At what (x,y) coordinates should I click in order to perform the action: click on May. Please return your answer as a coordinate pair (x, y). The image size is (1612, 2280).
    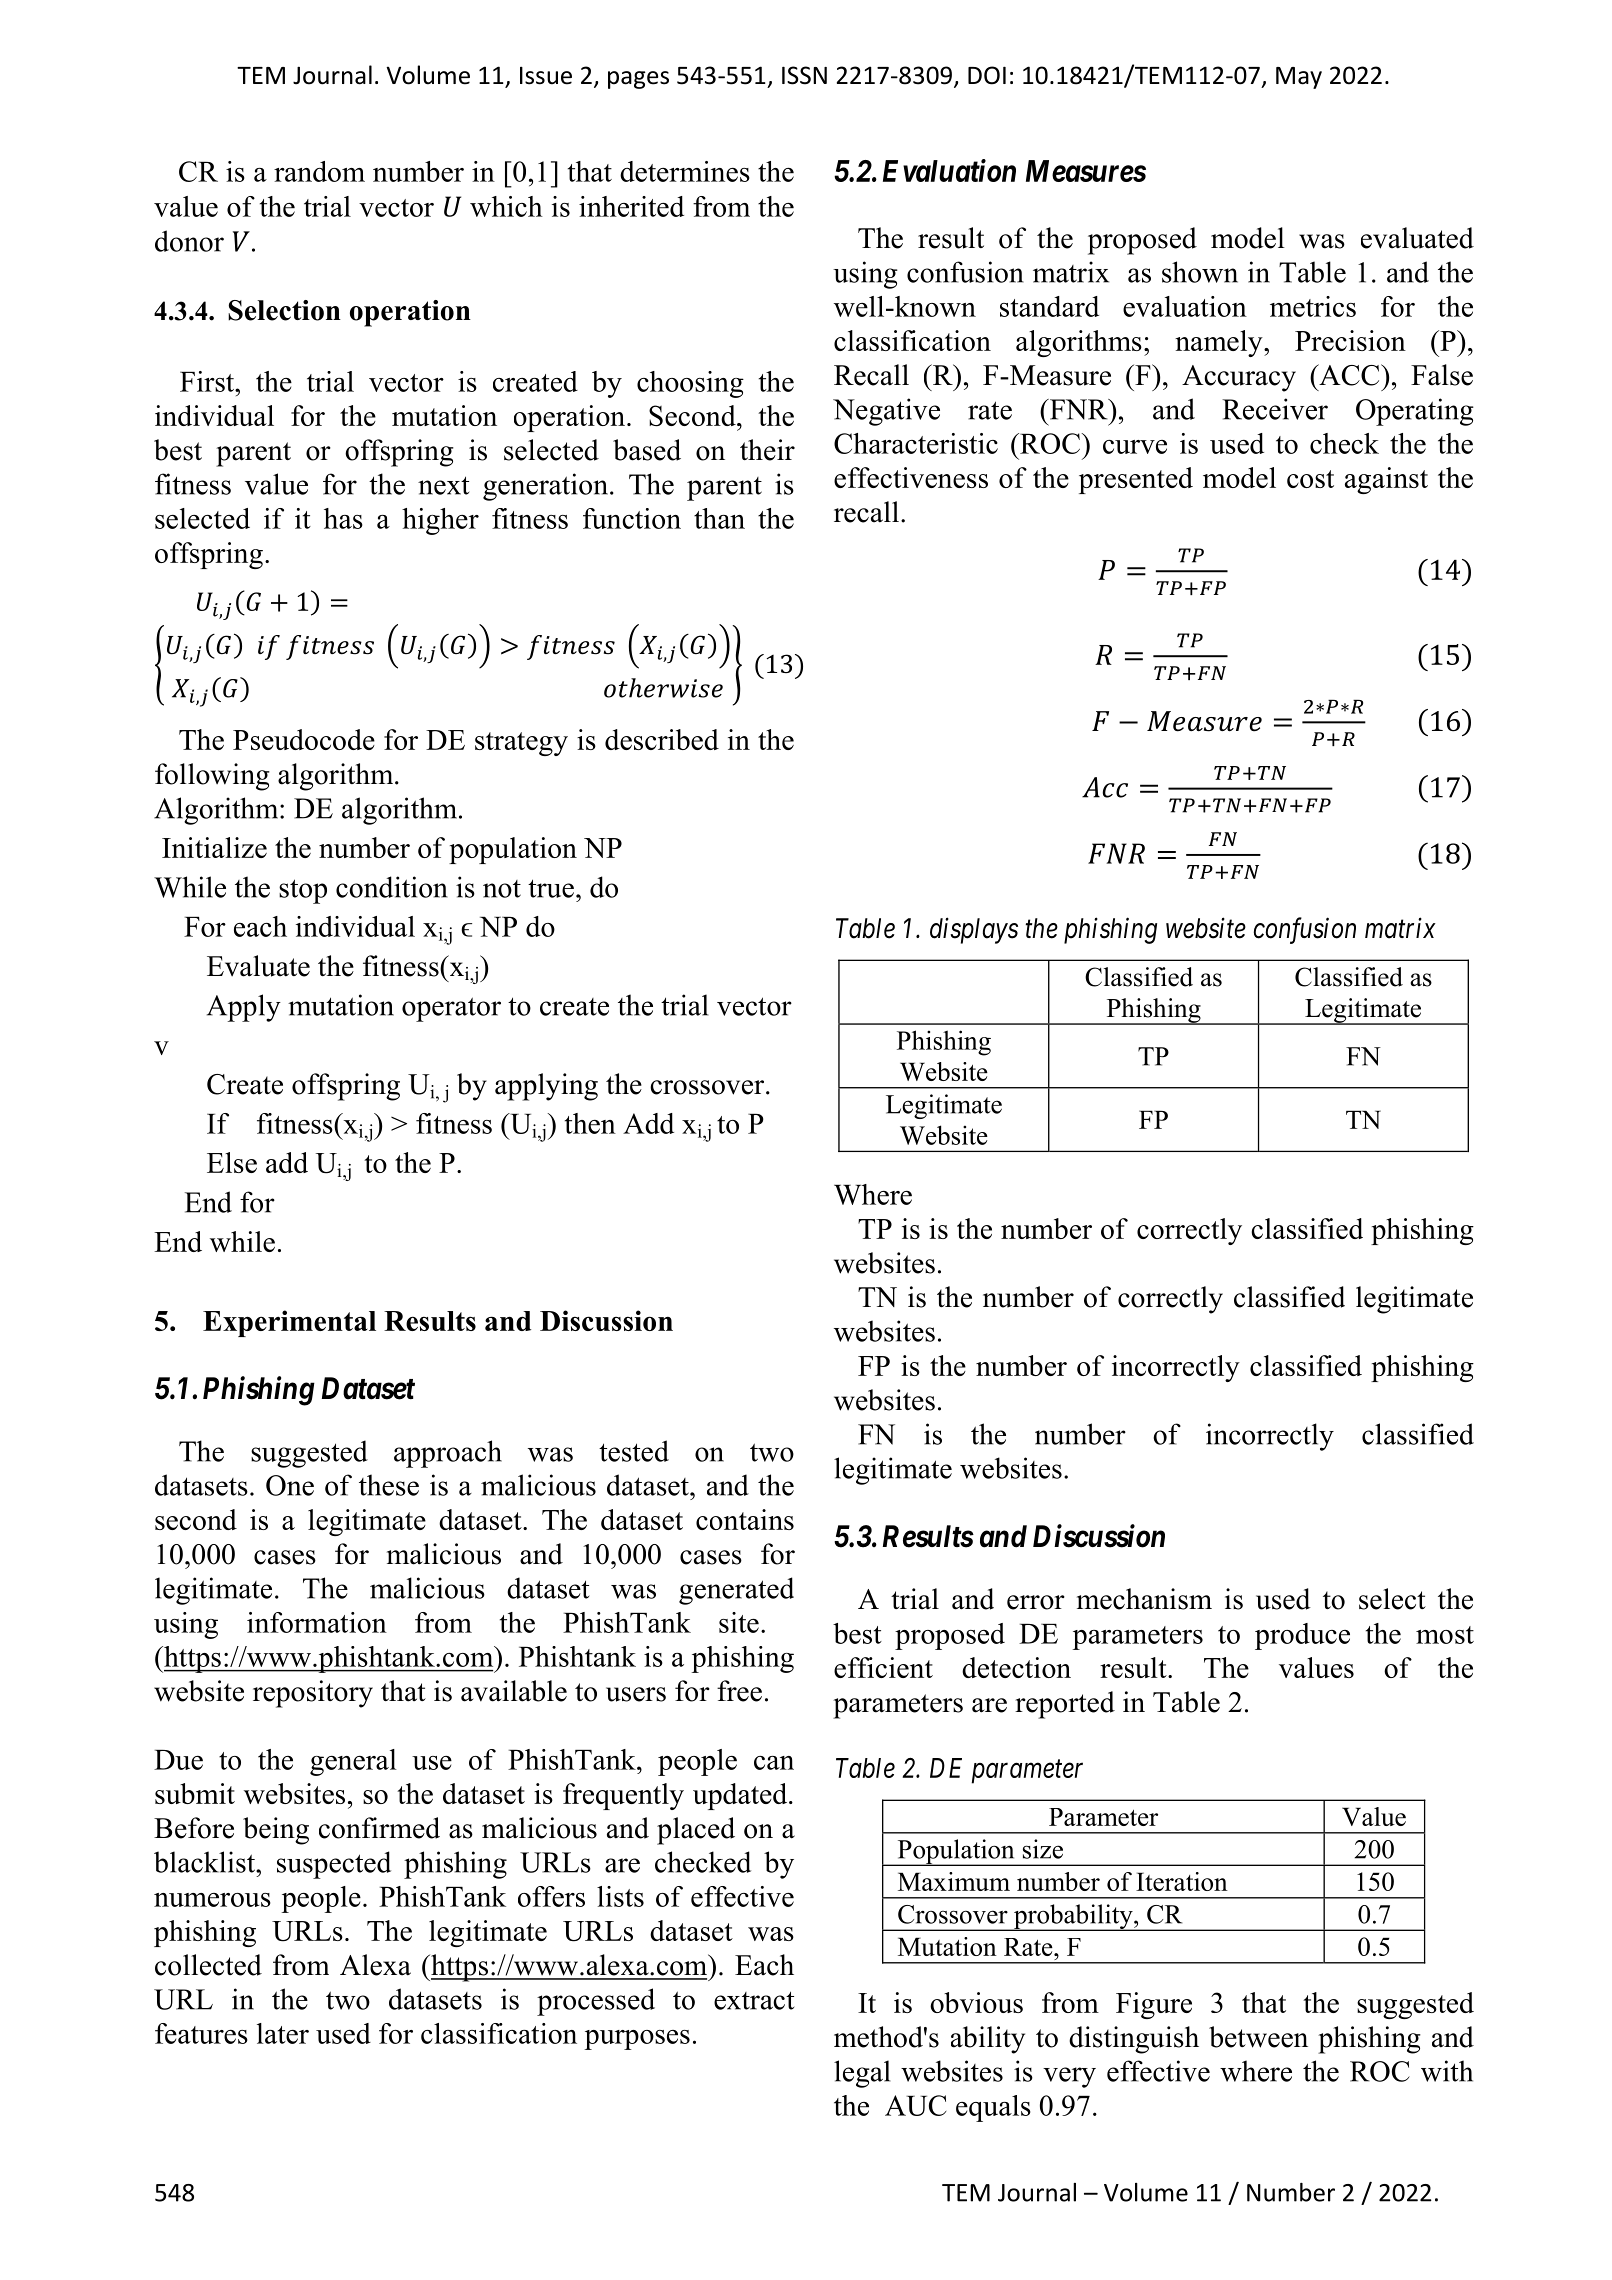
    Looking at the image, I should click on (1299, 78).
